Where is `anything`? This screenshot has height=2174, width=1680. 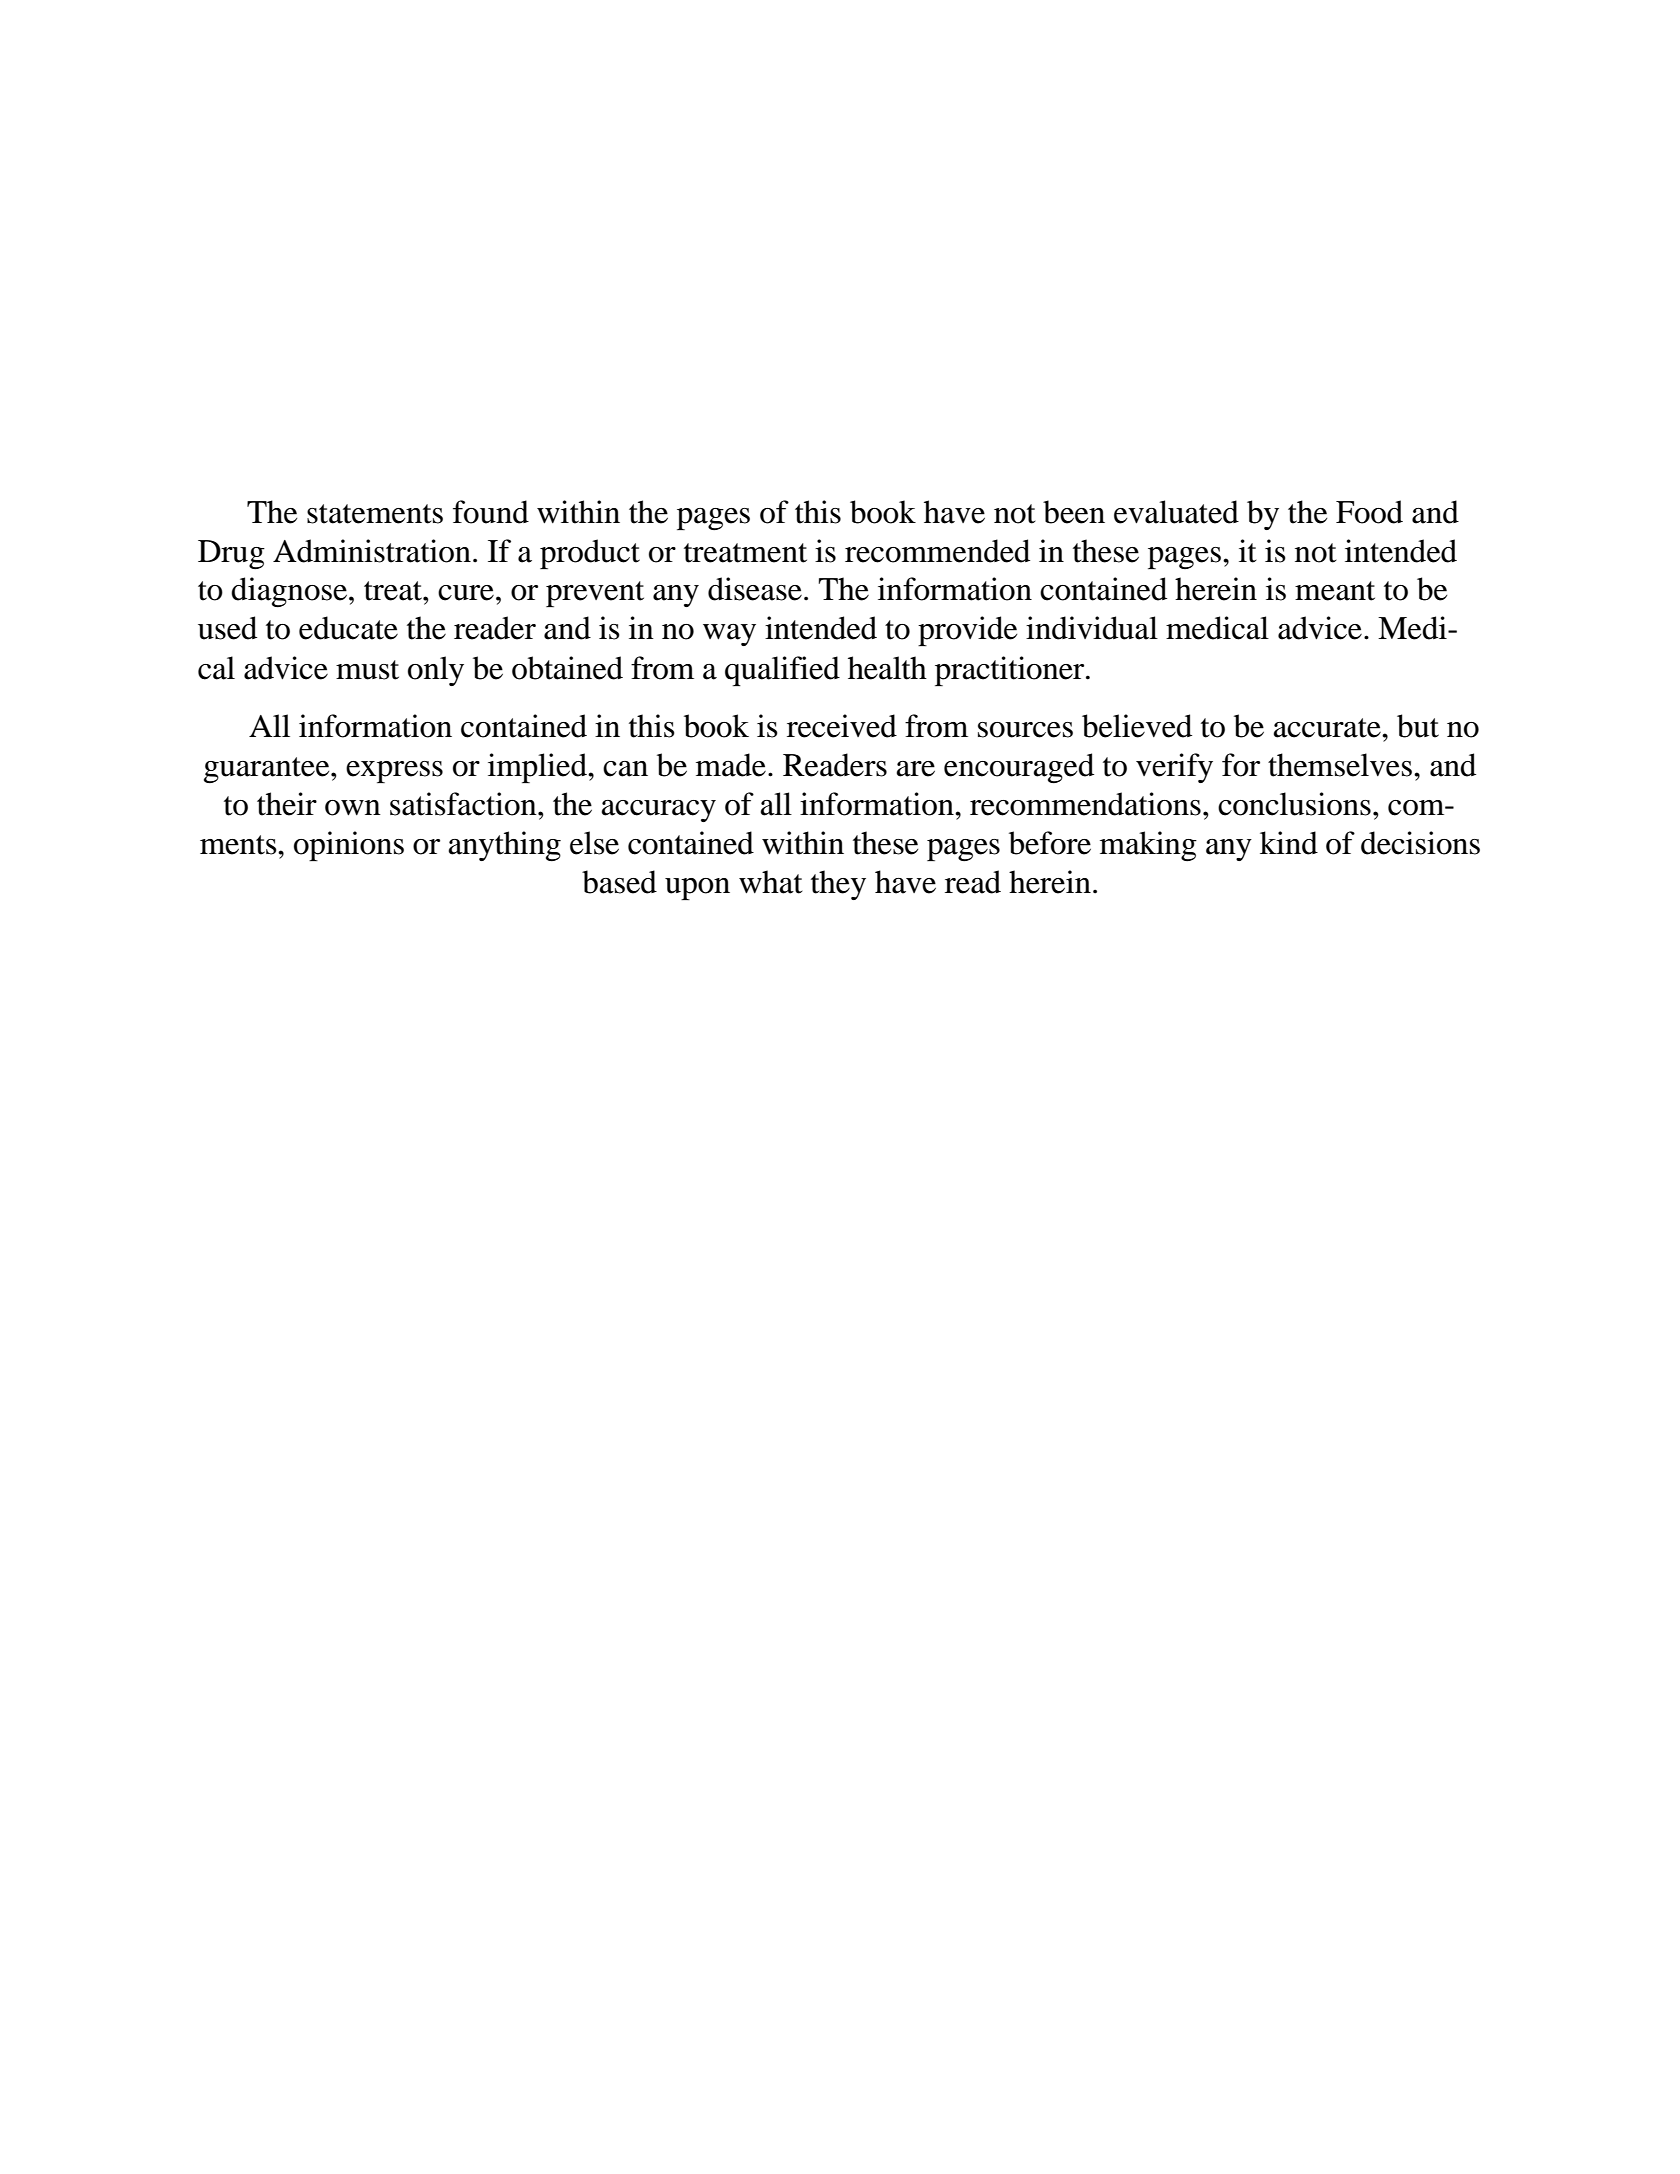 anything is located at coordinates (505, 846).
